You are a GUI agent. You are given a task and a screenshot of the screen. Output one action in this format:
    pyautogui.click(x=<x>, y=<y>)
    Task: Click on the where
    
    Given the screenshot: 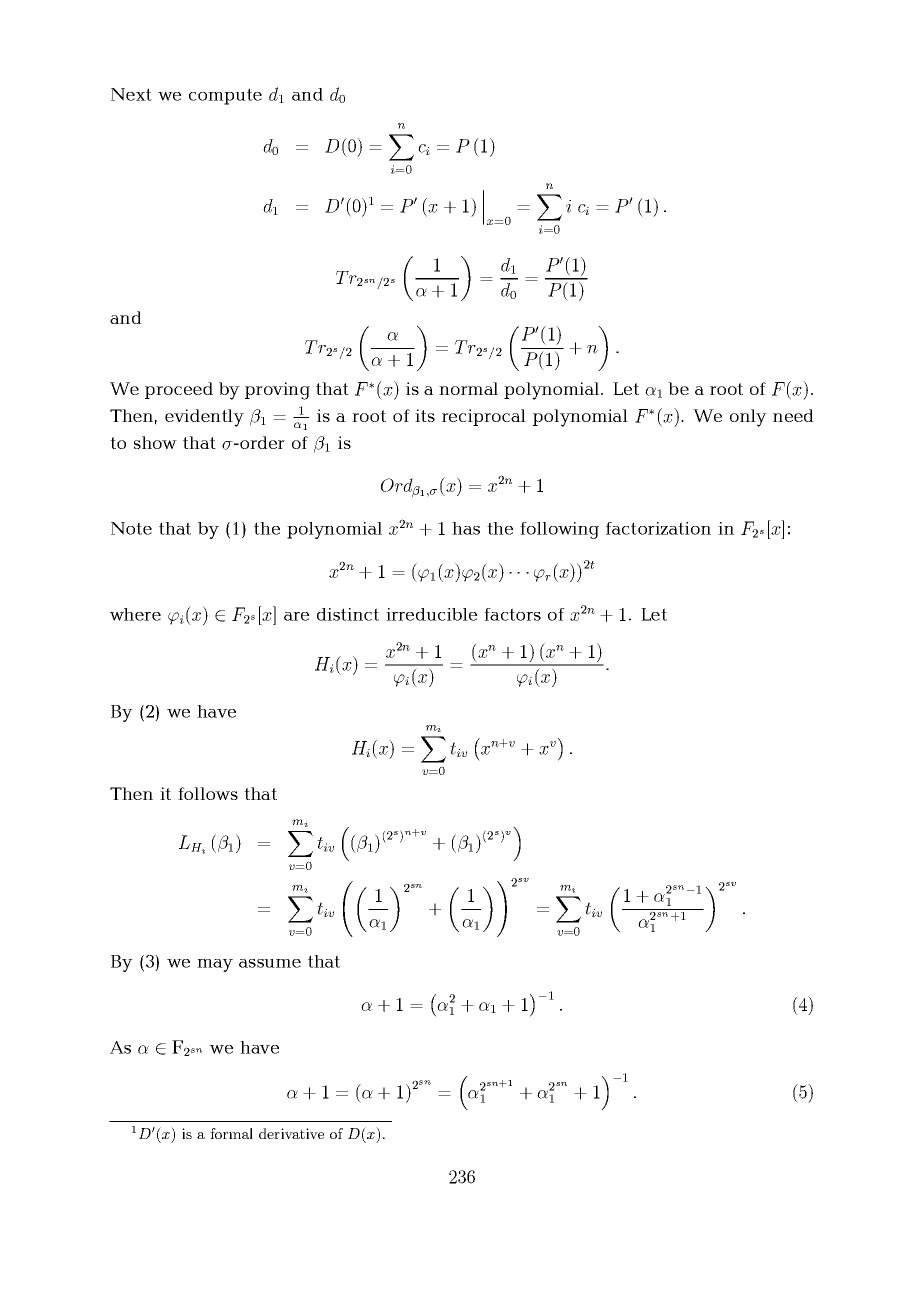 What is the action you would take?
    pyautogui.click(x=135, y=614)
